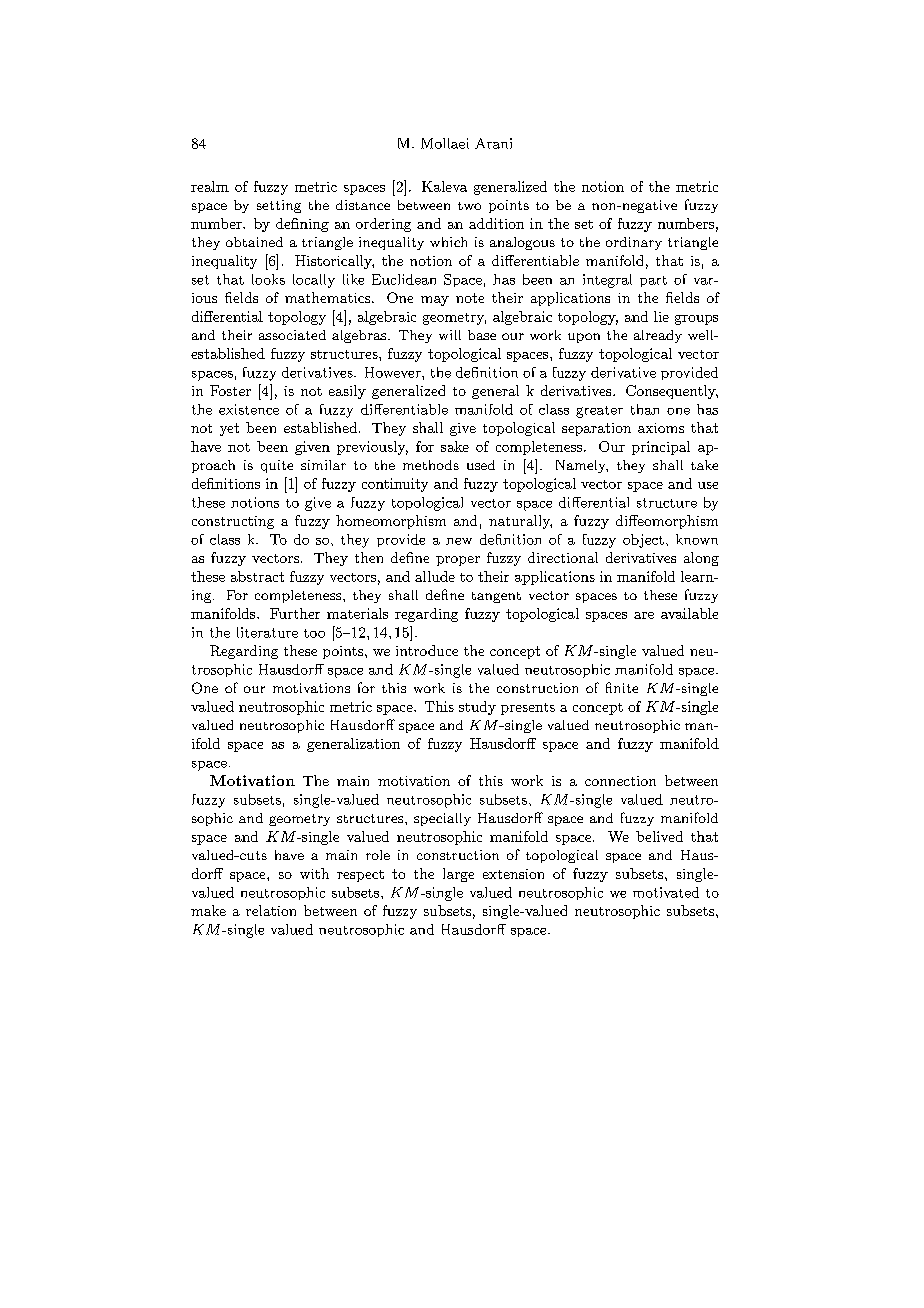 The height and width of the image is (1308, 924). I want to click on connection, so click(620, 781).
